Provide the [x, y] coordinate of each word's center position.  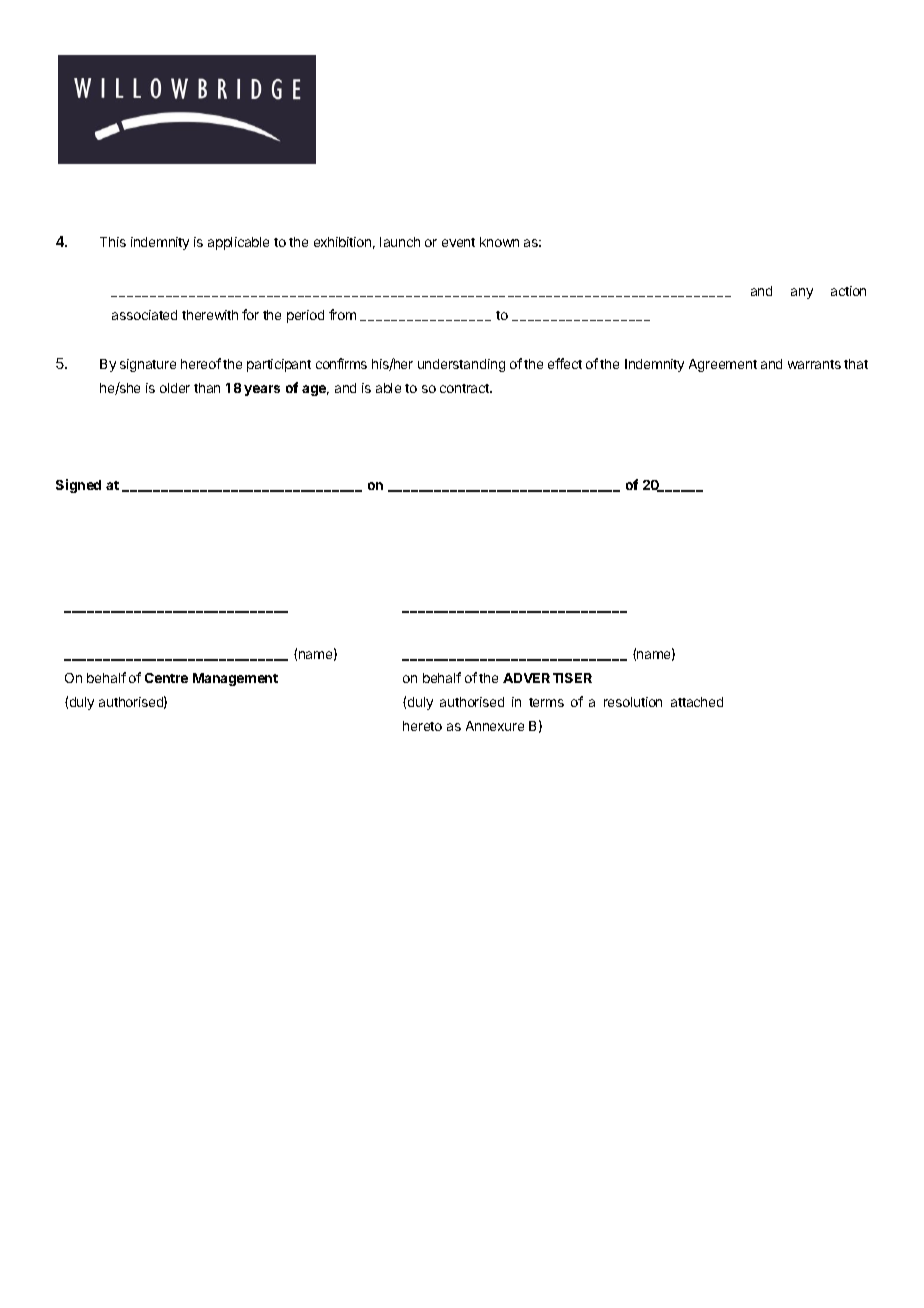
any [802, 293]
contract [466, 388]
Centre [166, 678]
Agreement [723, 365]
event [458, 242]
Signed [78, 486]
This [113, 242]
